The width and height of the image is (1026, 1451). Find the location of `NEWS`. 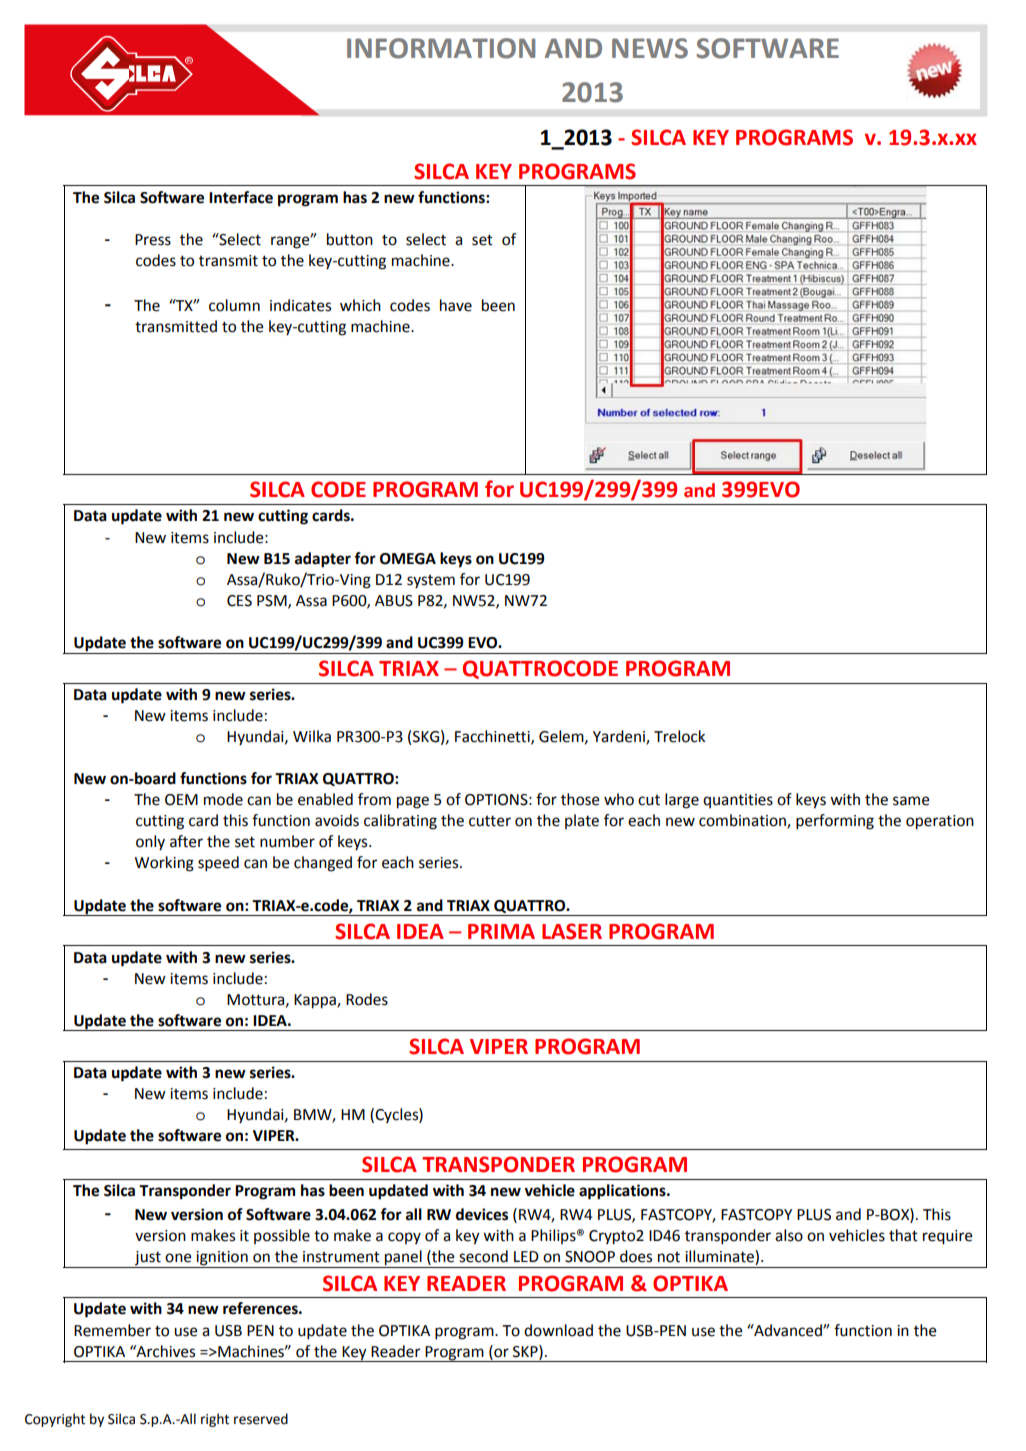

NEWS is located at coordinates (650, 48).
